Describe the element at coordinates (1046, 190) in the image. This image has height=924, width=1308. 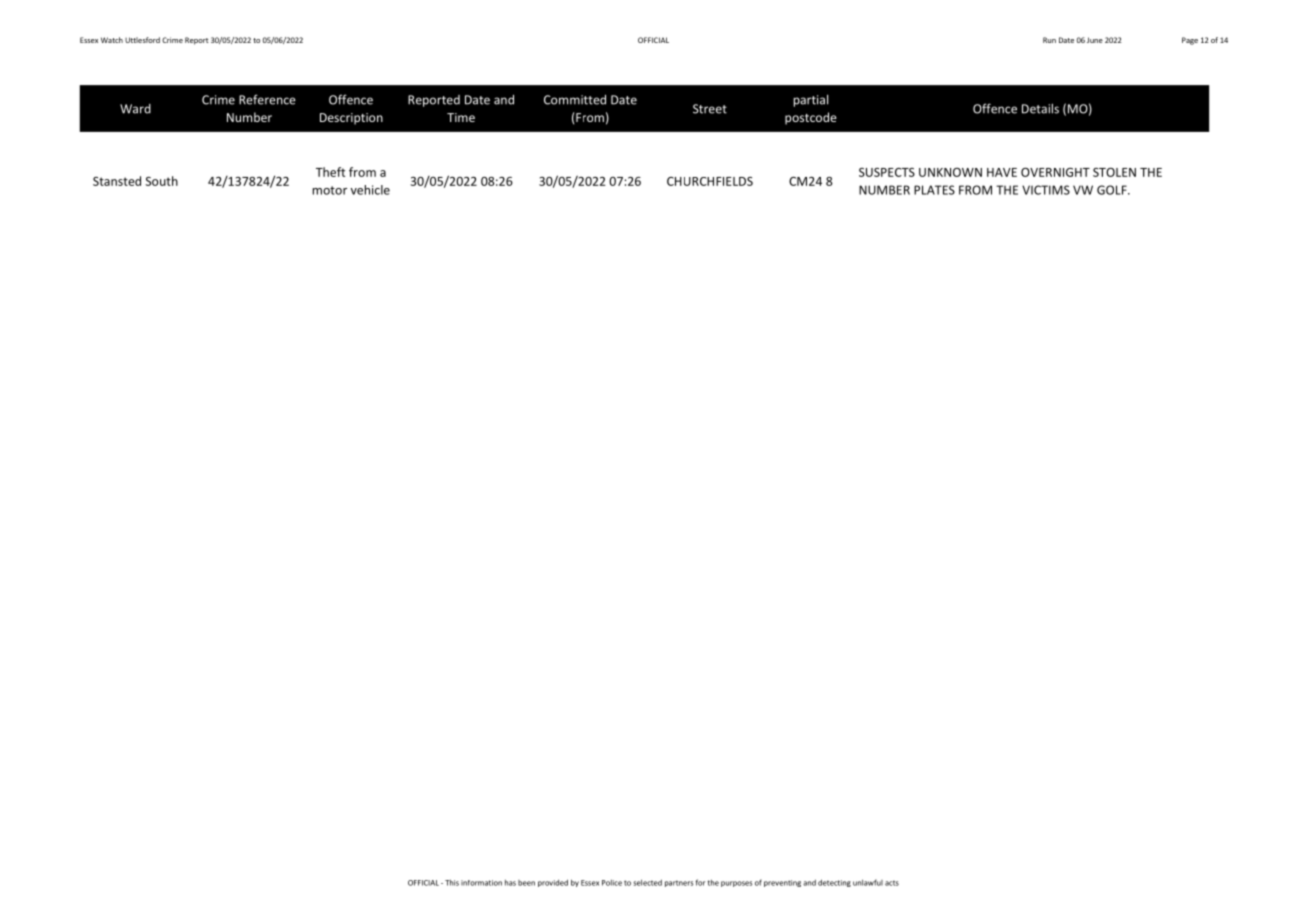
I see `VICTIMS` at that location.
